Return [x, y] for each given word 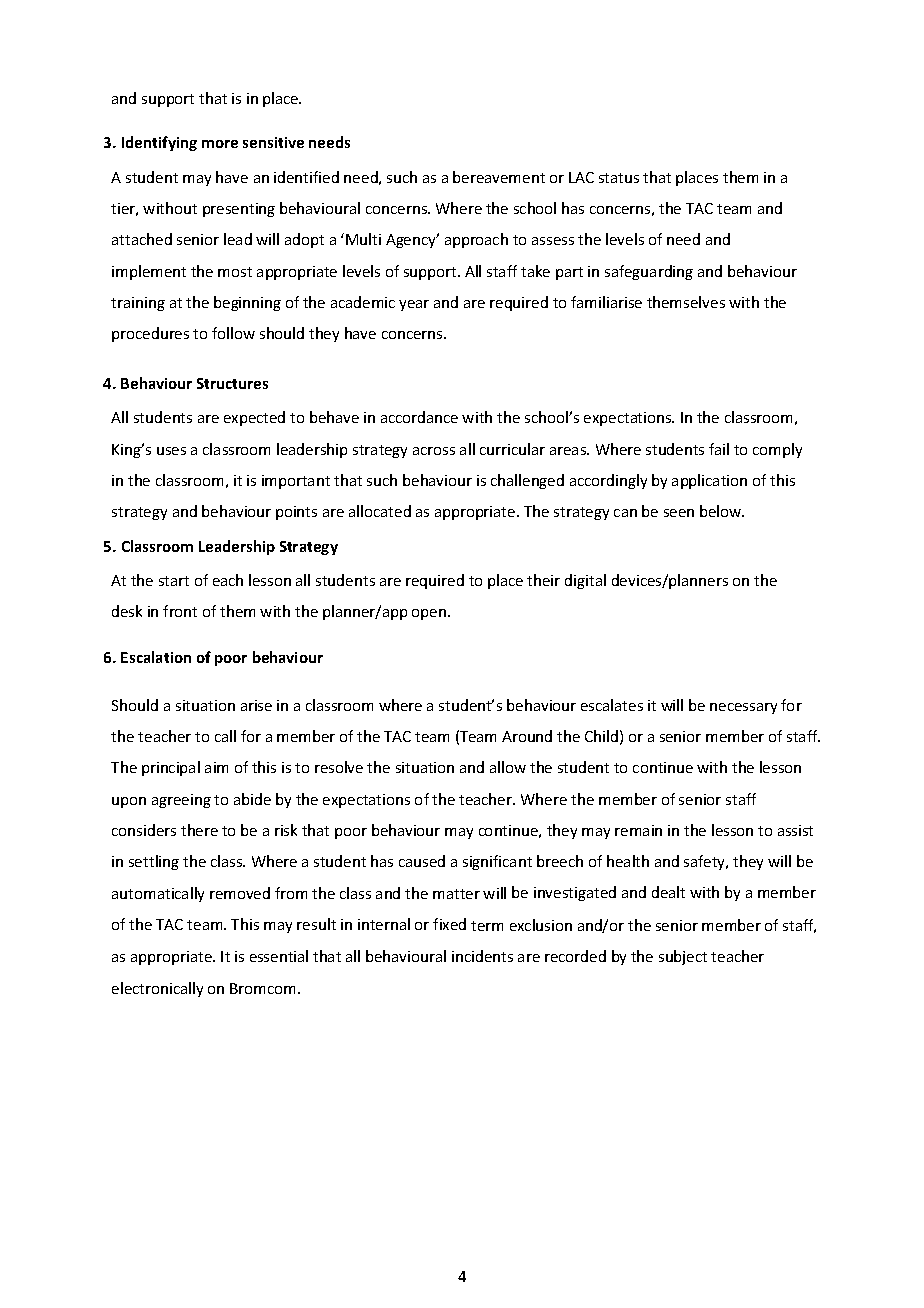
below [722, 511]
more [220, 144]
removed [240, 893]
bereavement [499, 177]
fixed [449, 924]
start [174, 581]
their [543, 580]
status [619, 178]
